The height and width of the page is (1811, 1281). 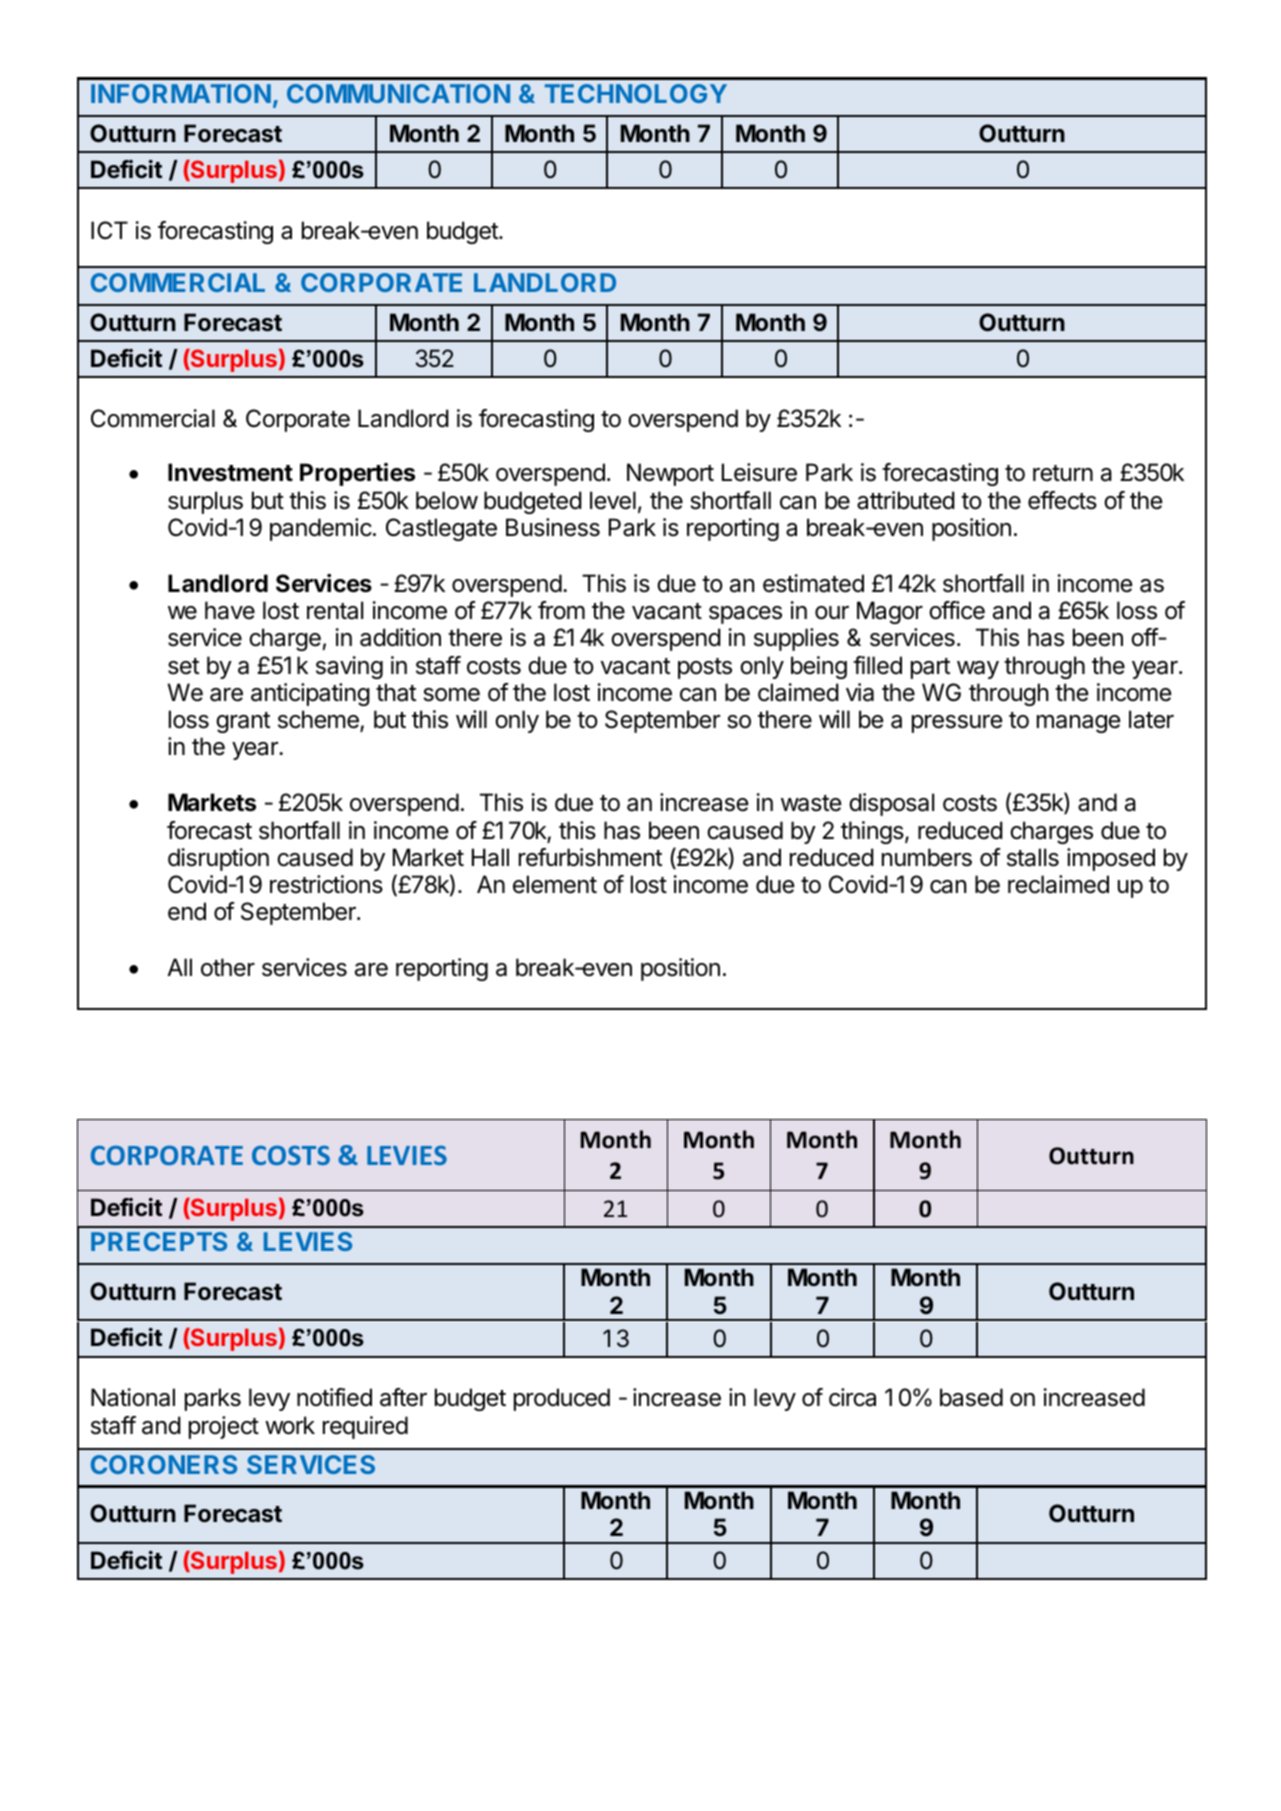 What do you see at coordinates (224, 1427) in the page?
I see `project` at bounding box center [224, 1427].
